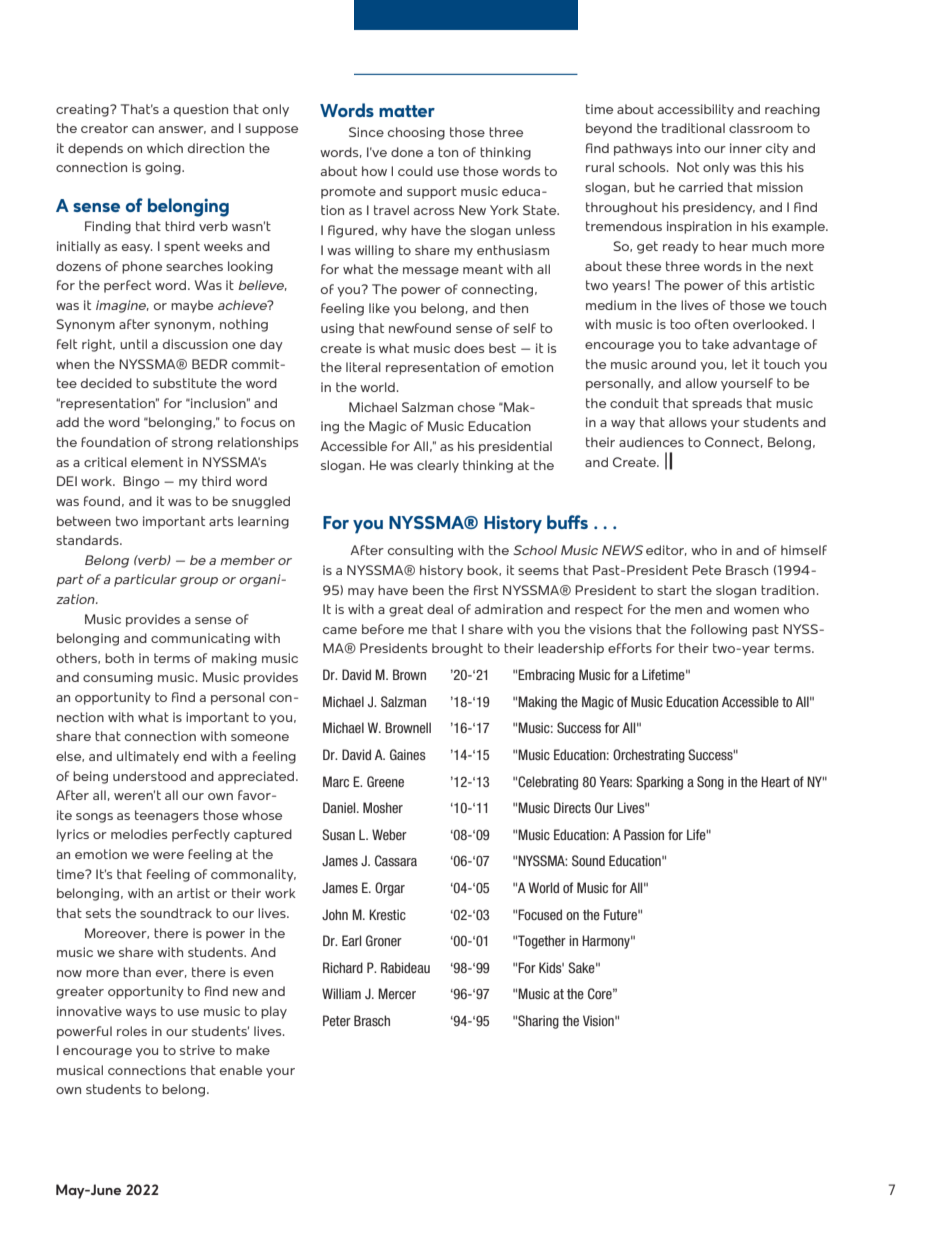  Describe the element at coordinates (165, 148) in the screenshot. I see `which` at that location.
